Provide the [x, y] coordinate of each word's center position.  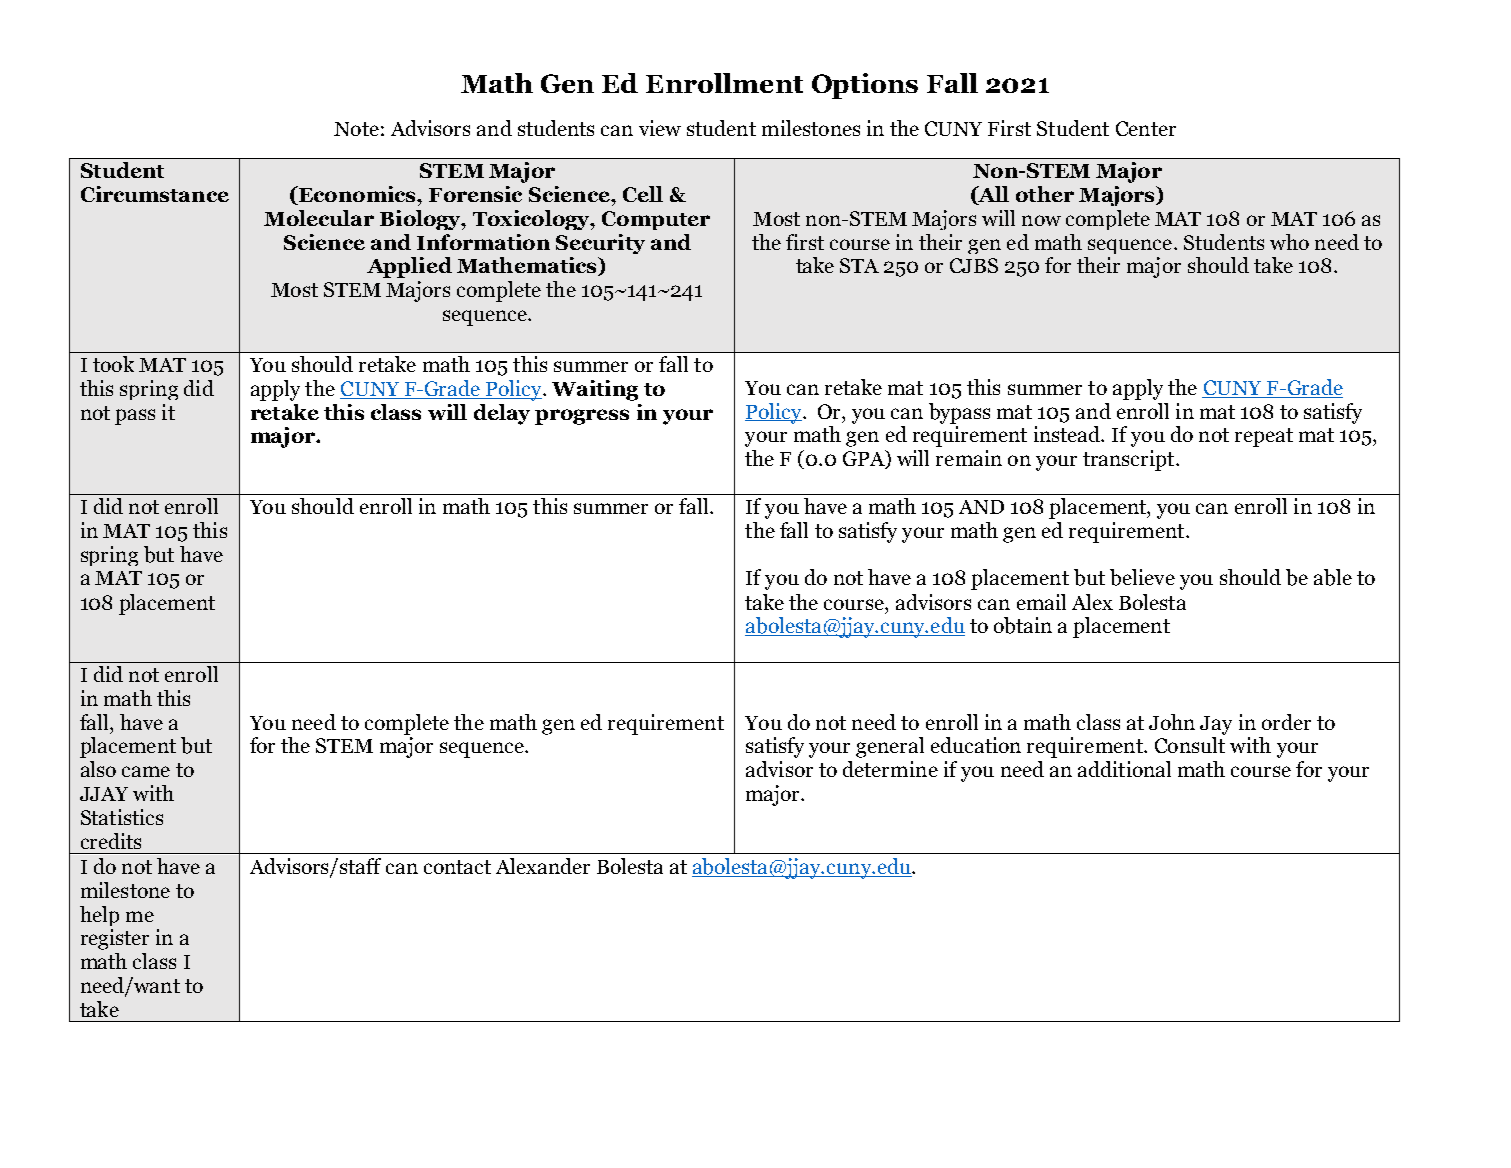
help [99, 916]
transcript [1130, 460]
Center [1146, 128]
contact [457, 867]
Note [356, 129]
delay [502, 414]
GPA [865, 459]
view [660, 128]
